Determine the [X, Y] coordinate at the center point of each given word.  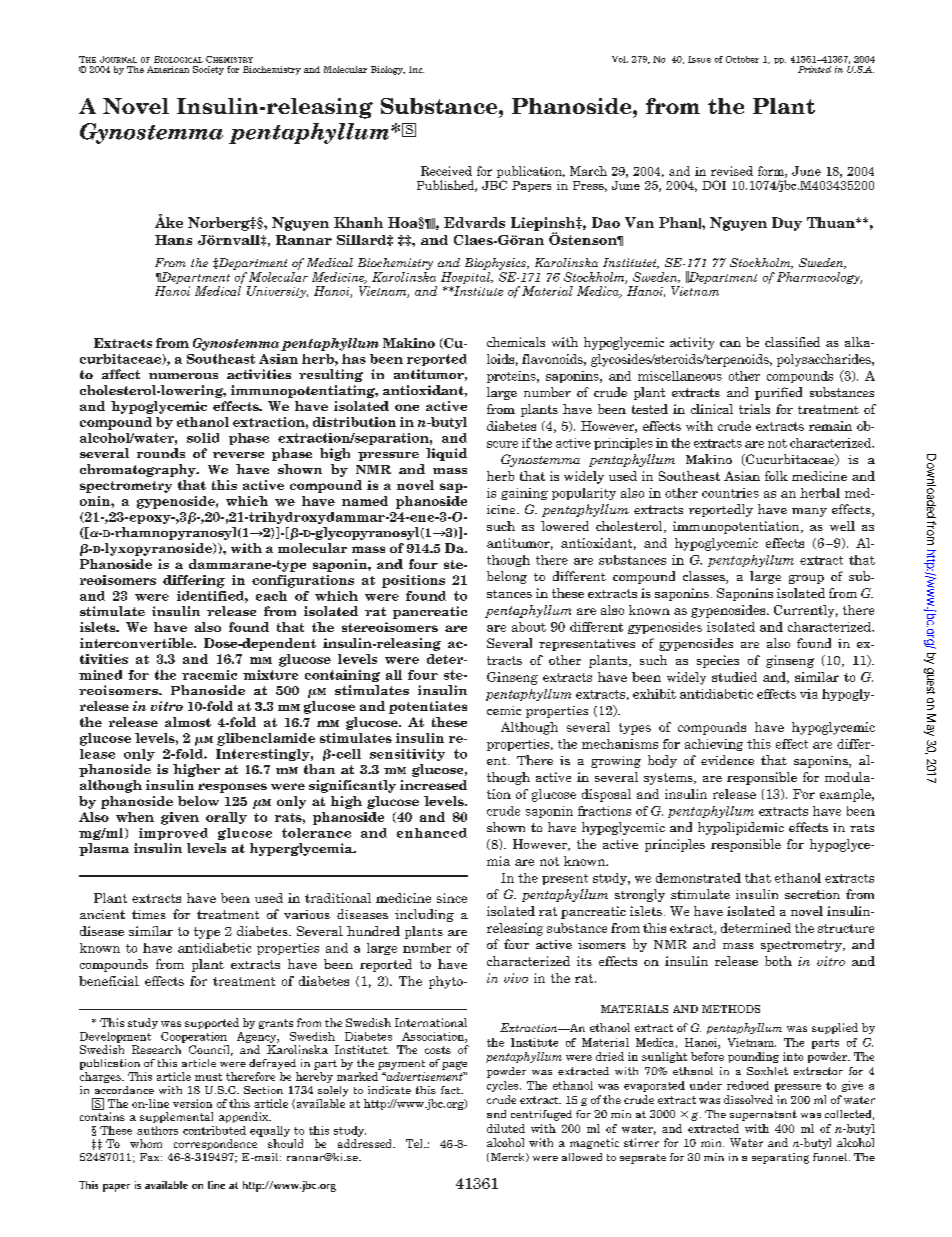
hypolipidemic [741, 828]
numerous [183, 376]
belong [507, 577]
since [452, 898]
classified [792, 342]
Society [208, 70]
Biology [388, 70]
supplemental [176, 1117]
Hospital [467, 278]
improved [173, 834]
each [271, 596]
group [806, 579]
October [742, 59]
